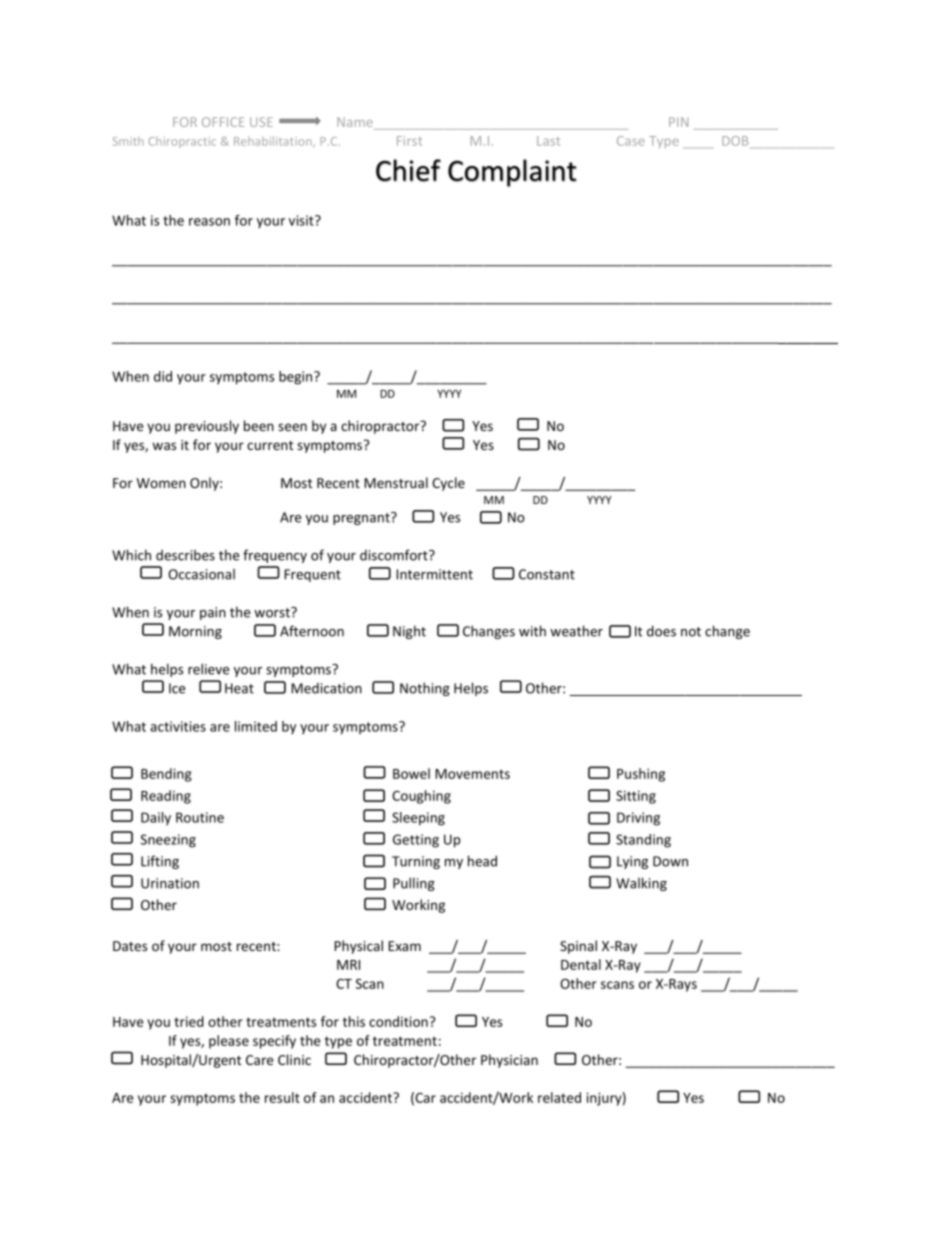 The image size is (952, 1233). What do you see at coordinates (559, 1097) in the image?
I see `related` at bounding box center [559, 1097].
